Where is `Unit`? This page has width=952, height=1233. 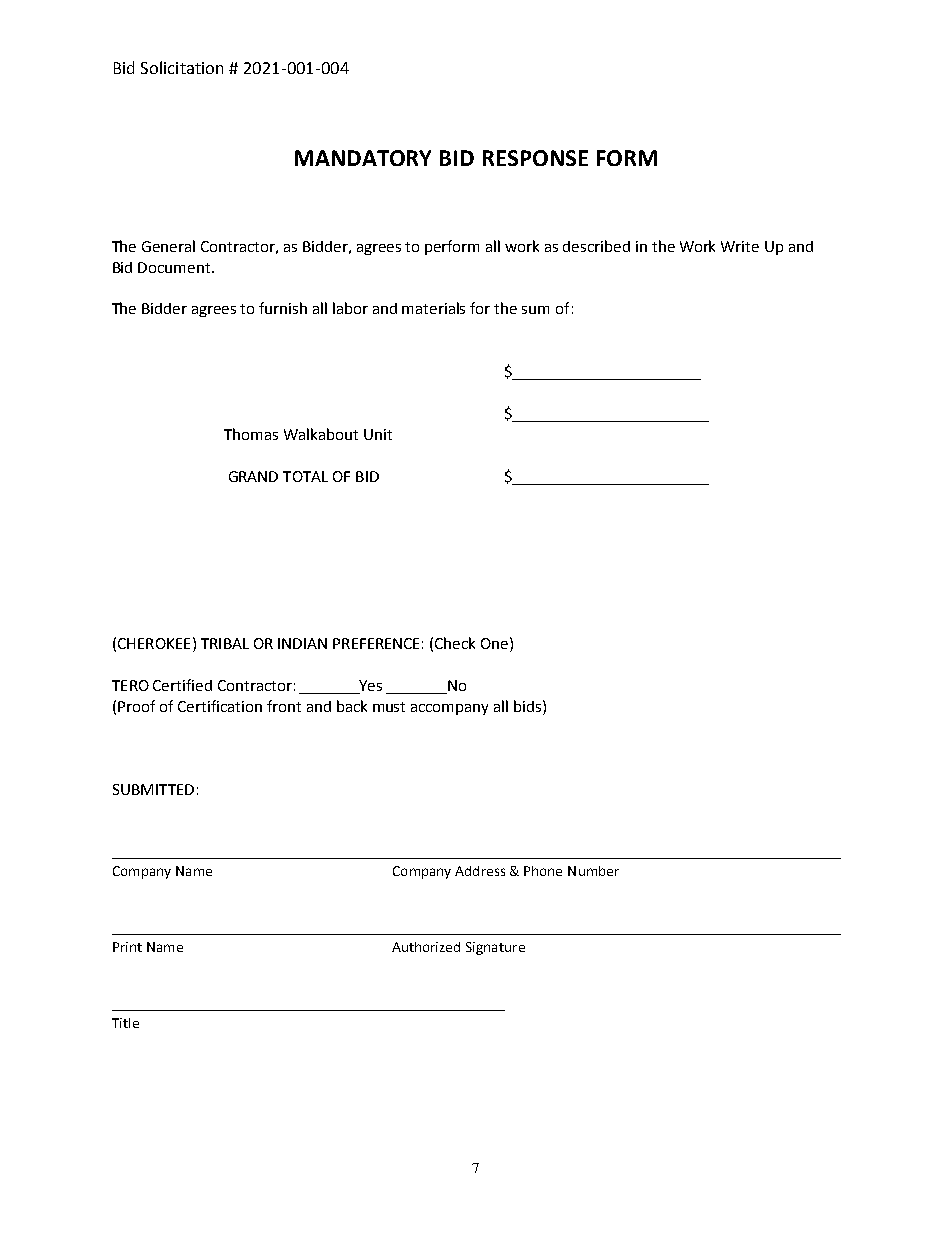
Unit is located at coordinates (378, 434).
